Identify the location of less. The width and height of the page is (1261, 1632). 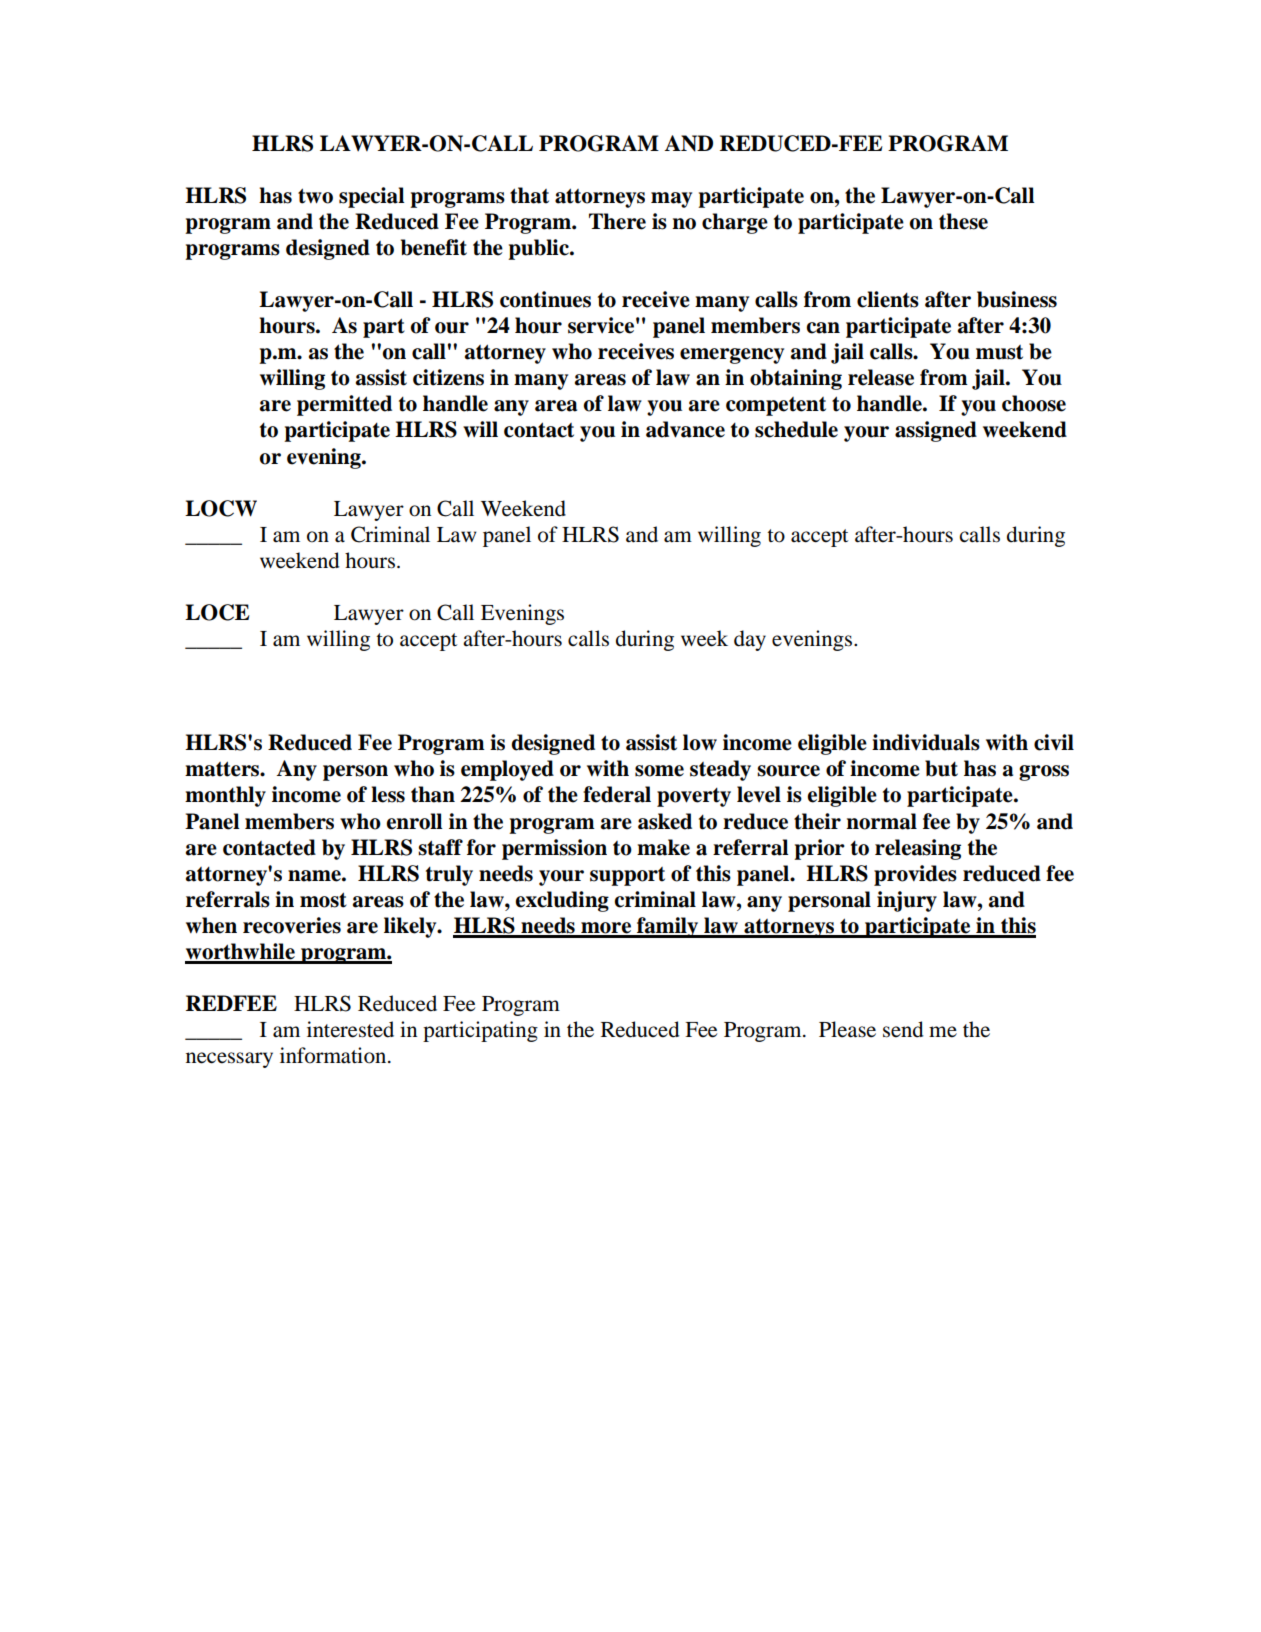
(388, 794).
